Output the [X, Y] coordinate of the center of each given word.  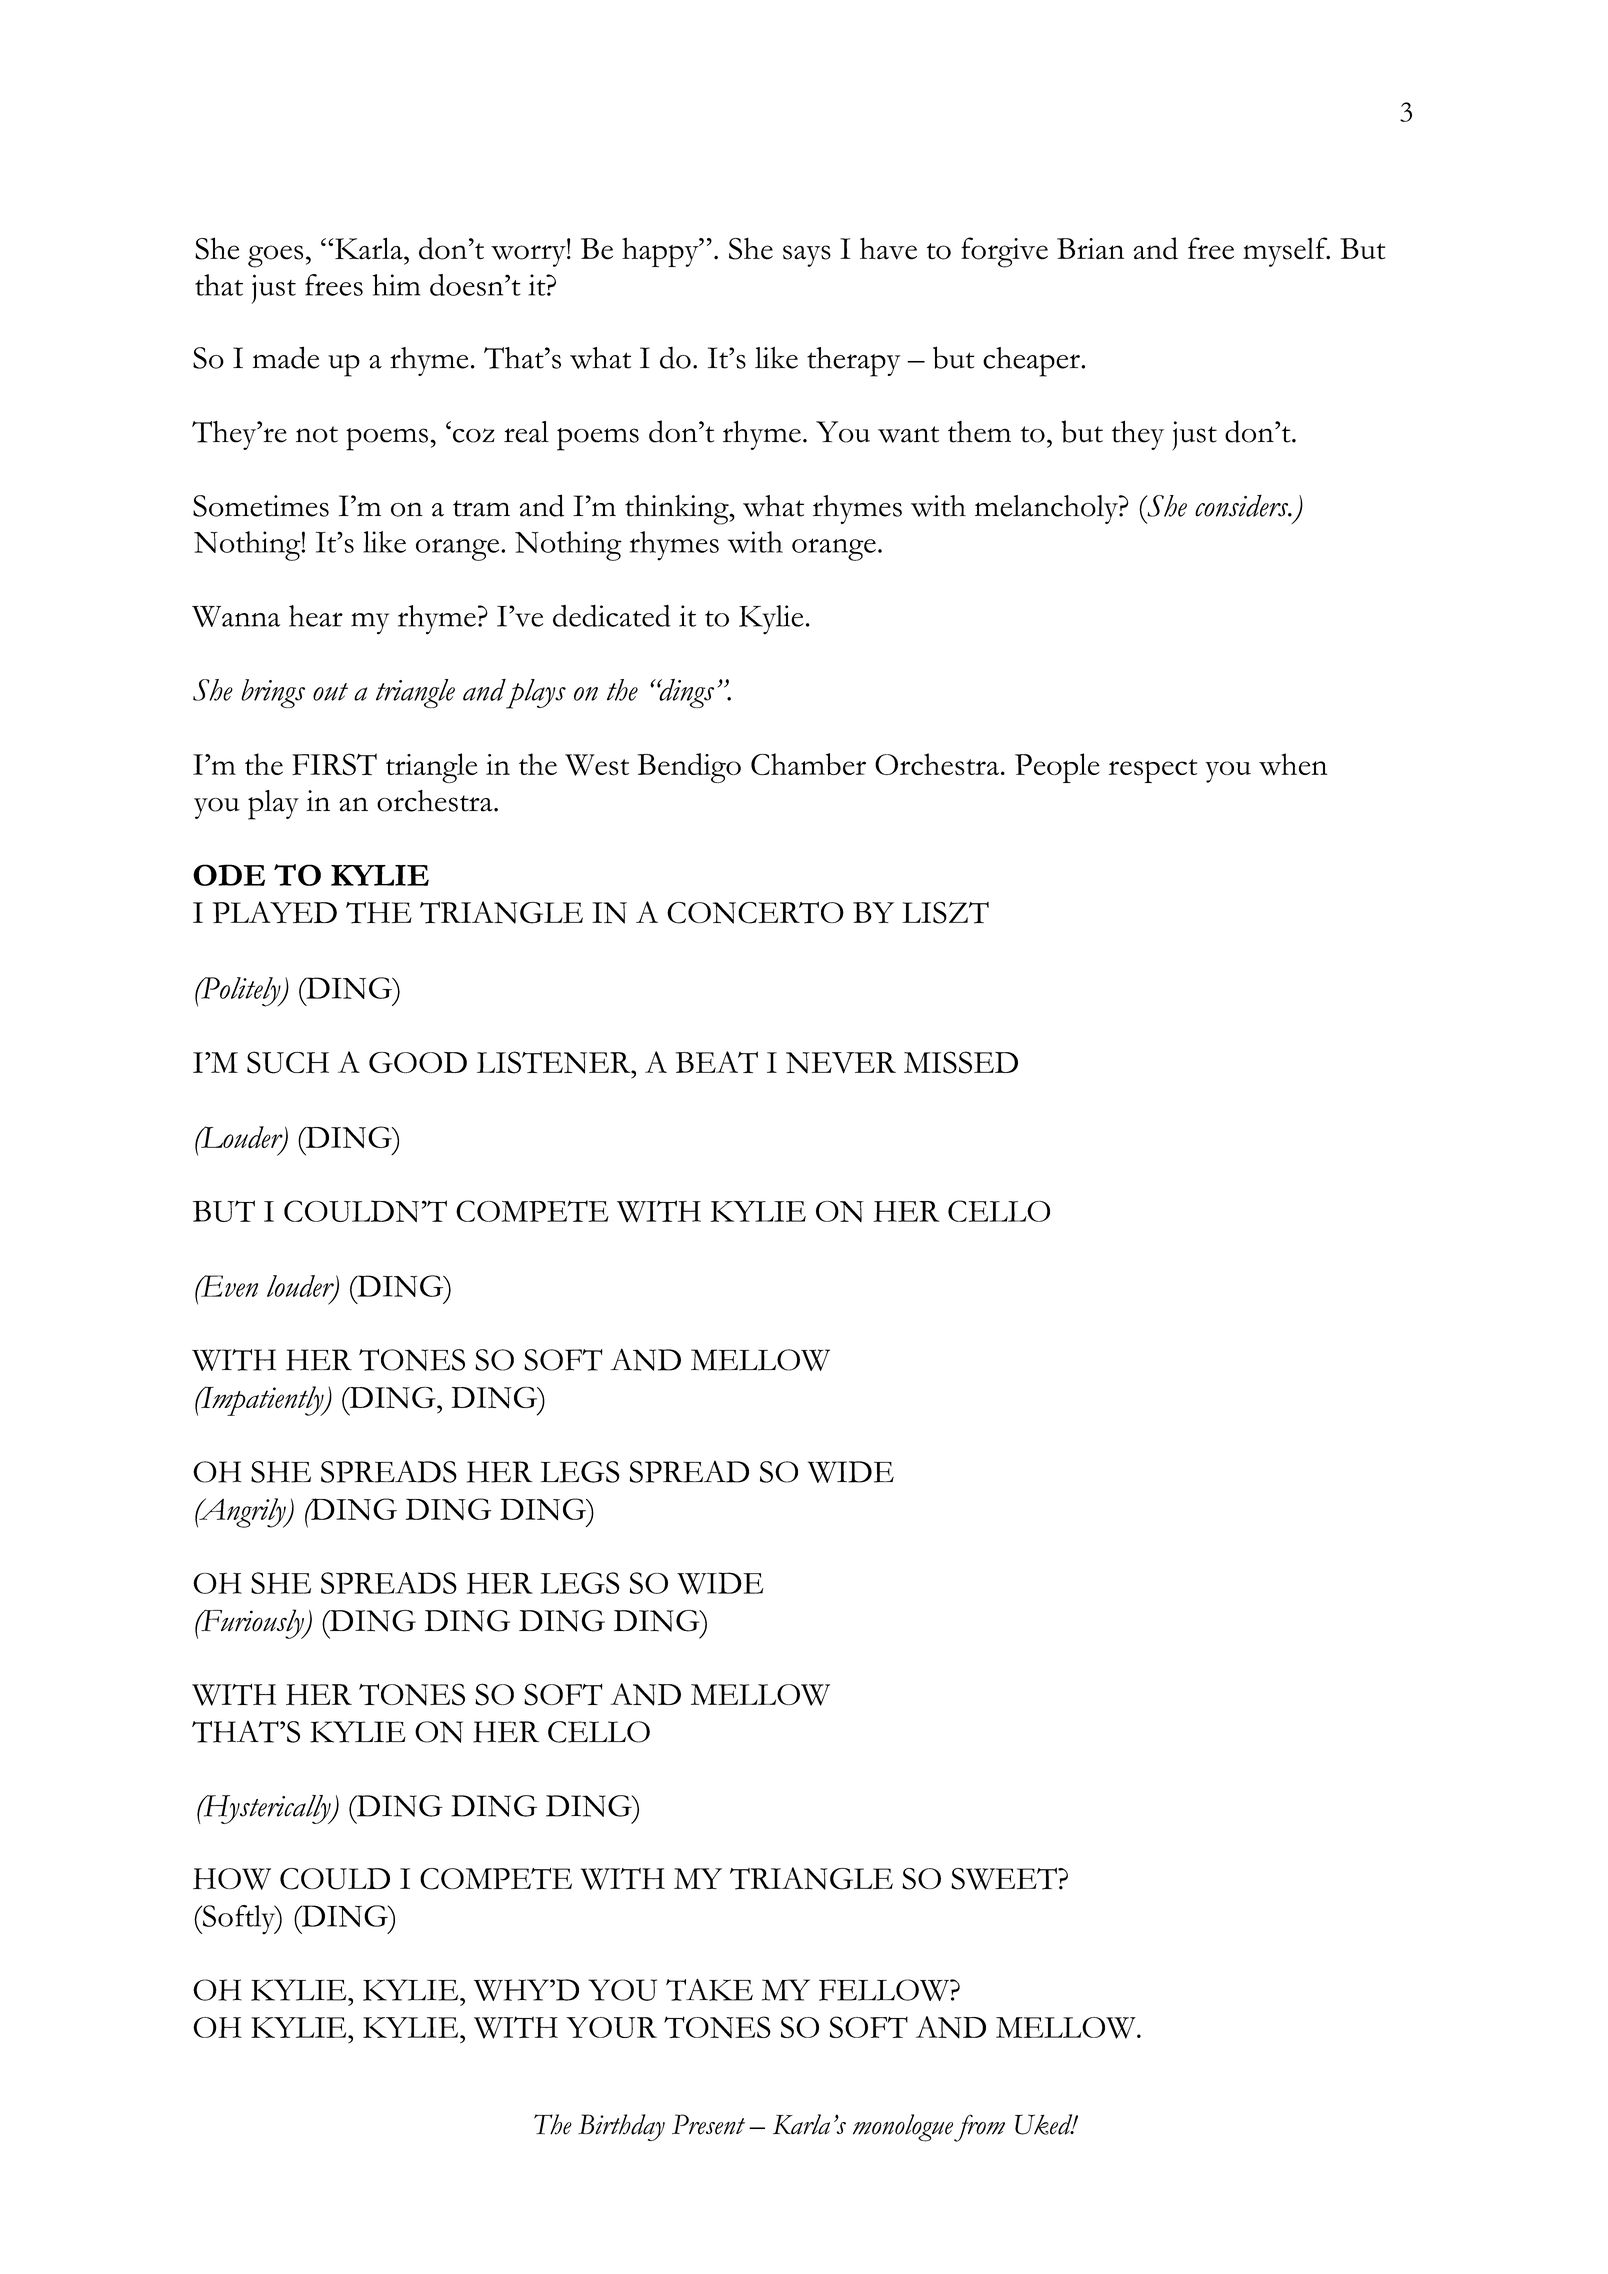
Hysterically [267, 1809]
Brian [1090, 249]
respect [1153, 771]
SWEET [1005, 1879]
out [330, 692]
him [396, 285]
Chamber [808, 764]
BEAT [716, 1062]
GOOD [418, 1062]
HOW [232, 1879]
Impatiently [262, 1401]
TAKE [709, 1990]
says [807, 256]
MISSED [961, 1062]
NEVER [841, 1063]
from [979, 2128]
